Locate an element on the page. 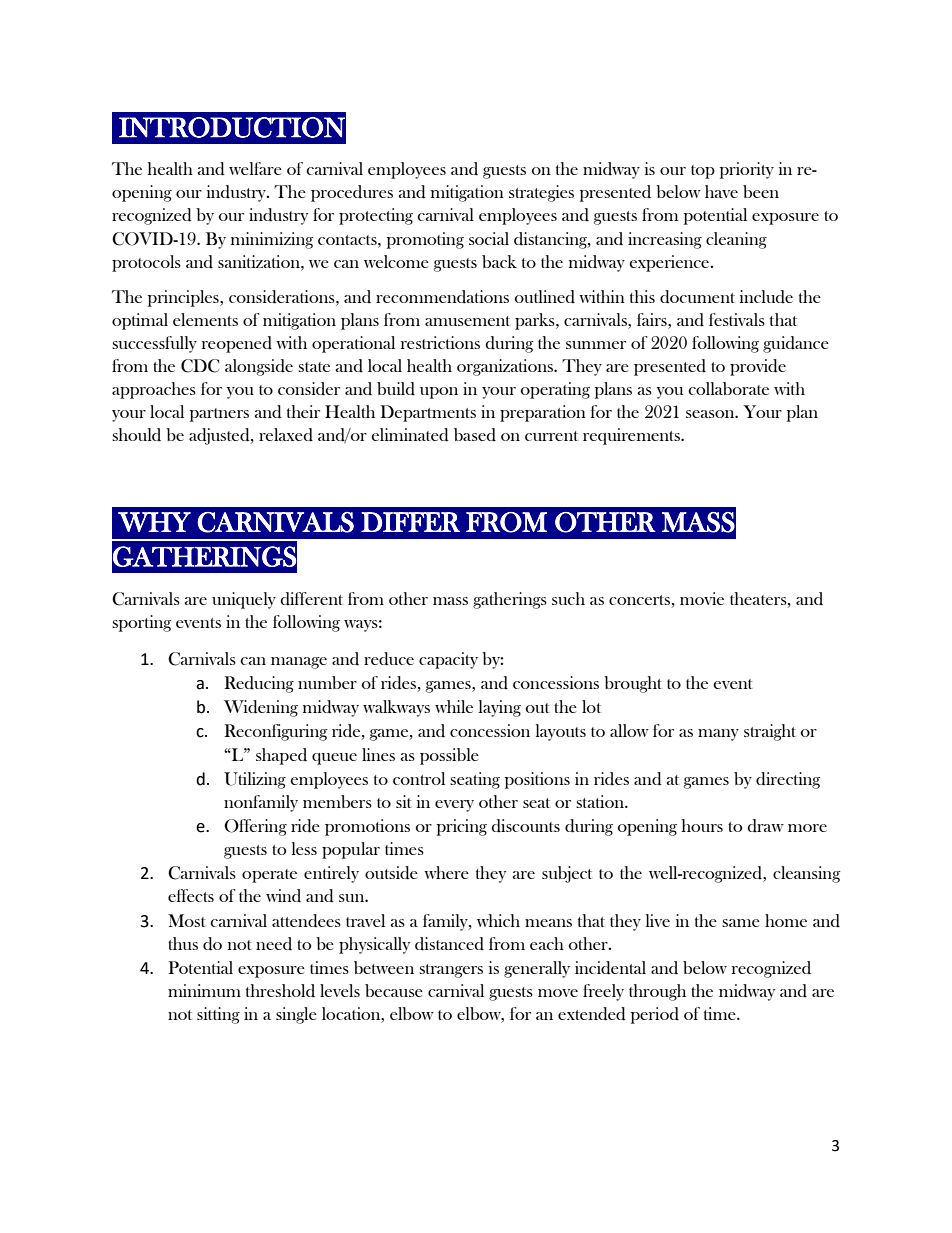 The width and height of the image is (952, 1233). while is located at coordinates (454, 706).
